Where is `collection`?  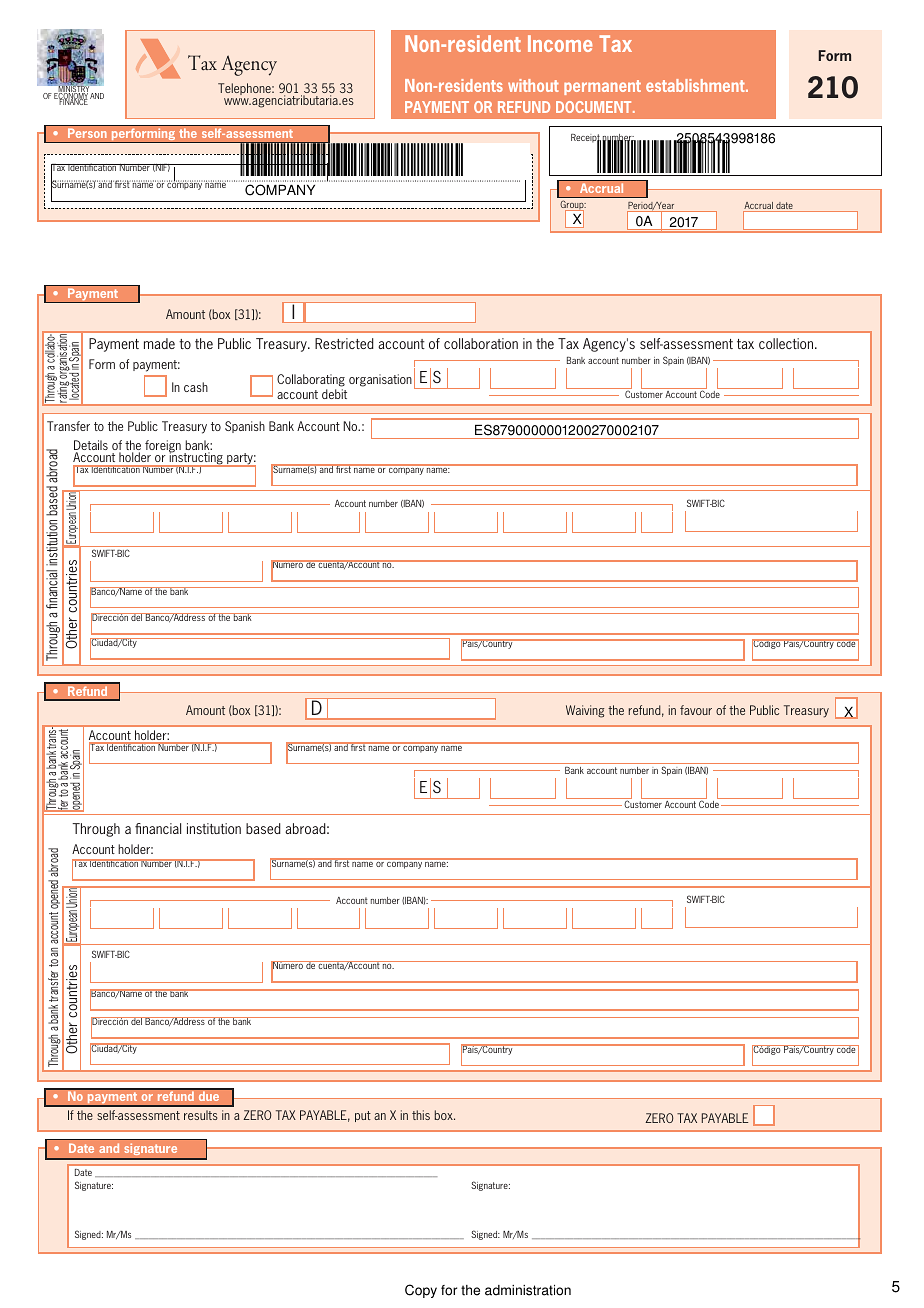 collection is located at coordinates (787, 343).
